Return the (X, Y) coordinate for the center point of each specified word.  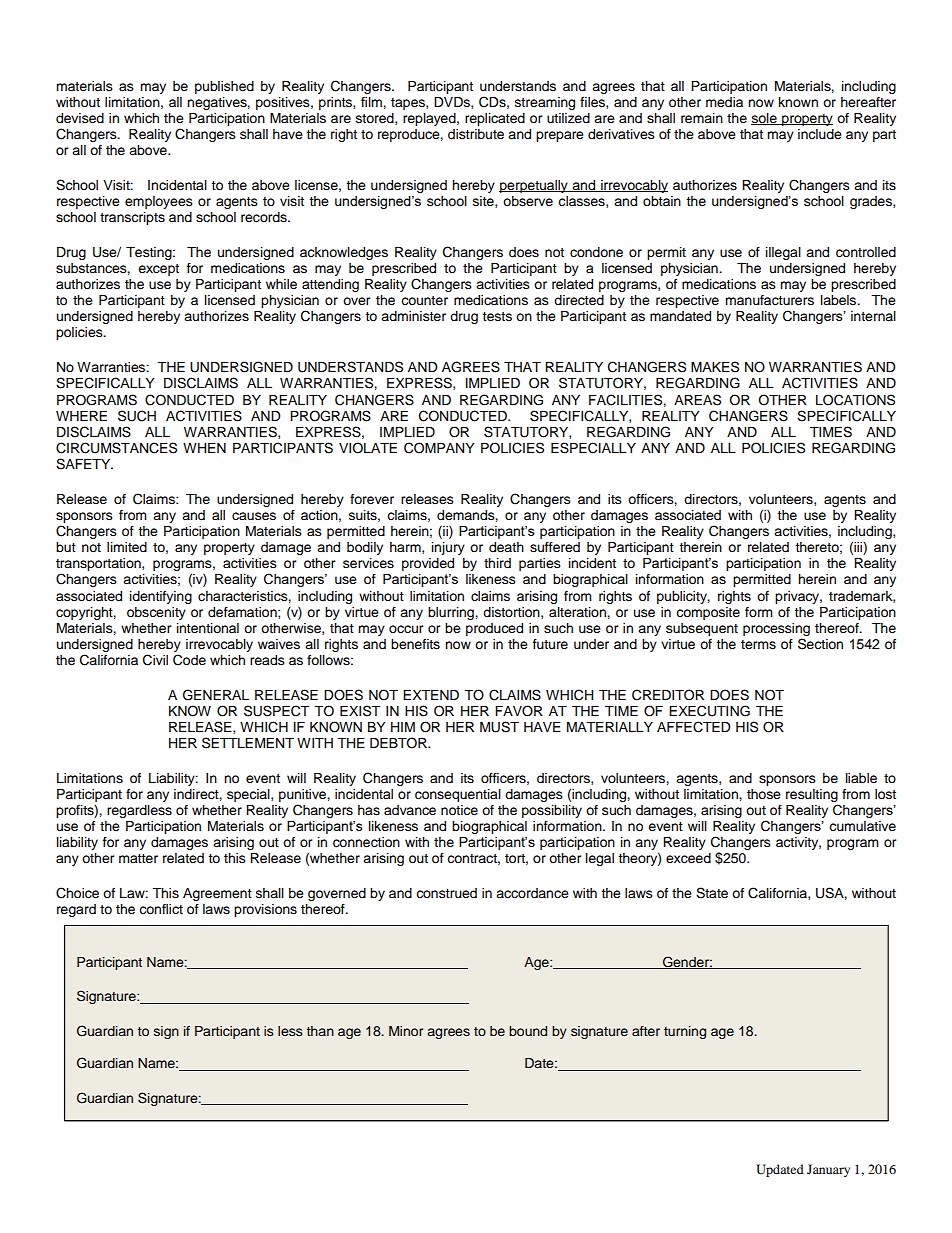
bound (528, 1031)
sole (765, 119)
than (320, 1031)
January (828, 1170)
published (224, 87)
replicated (495, 119)
